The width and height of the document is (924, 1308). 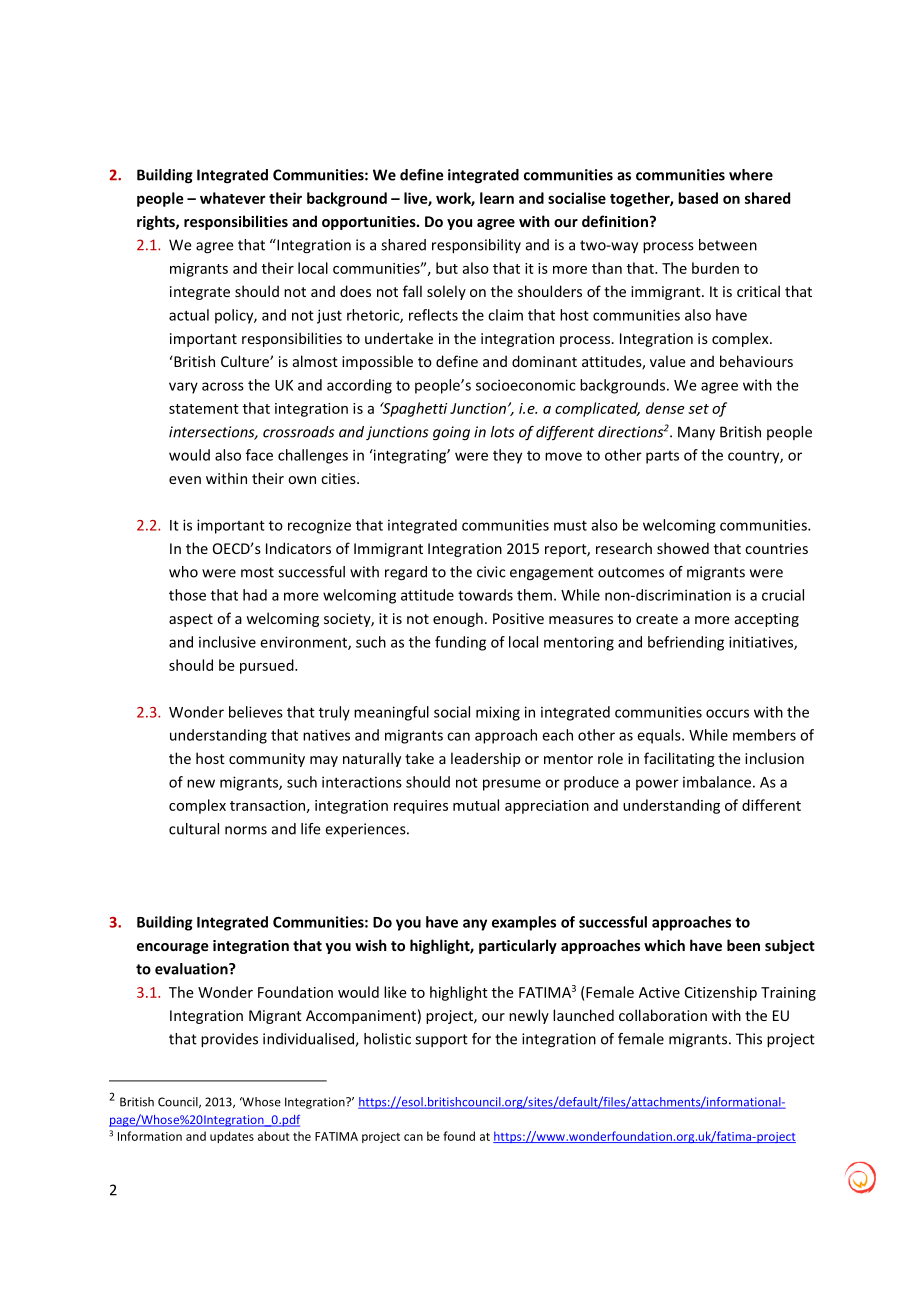 What do you see at coordinates (476, 805) in the document?
I see `mutual` at bounding box center [476, 805].
